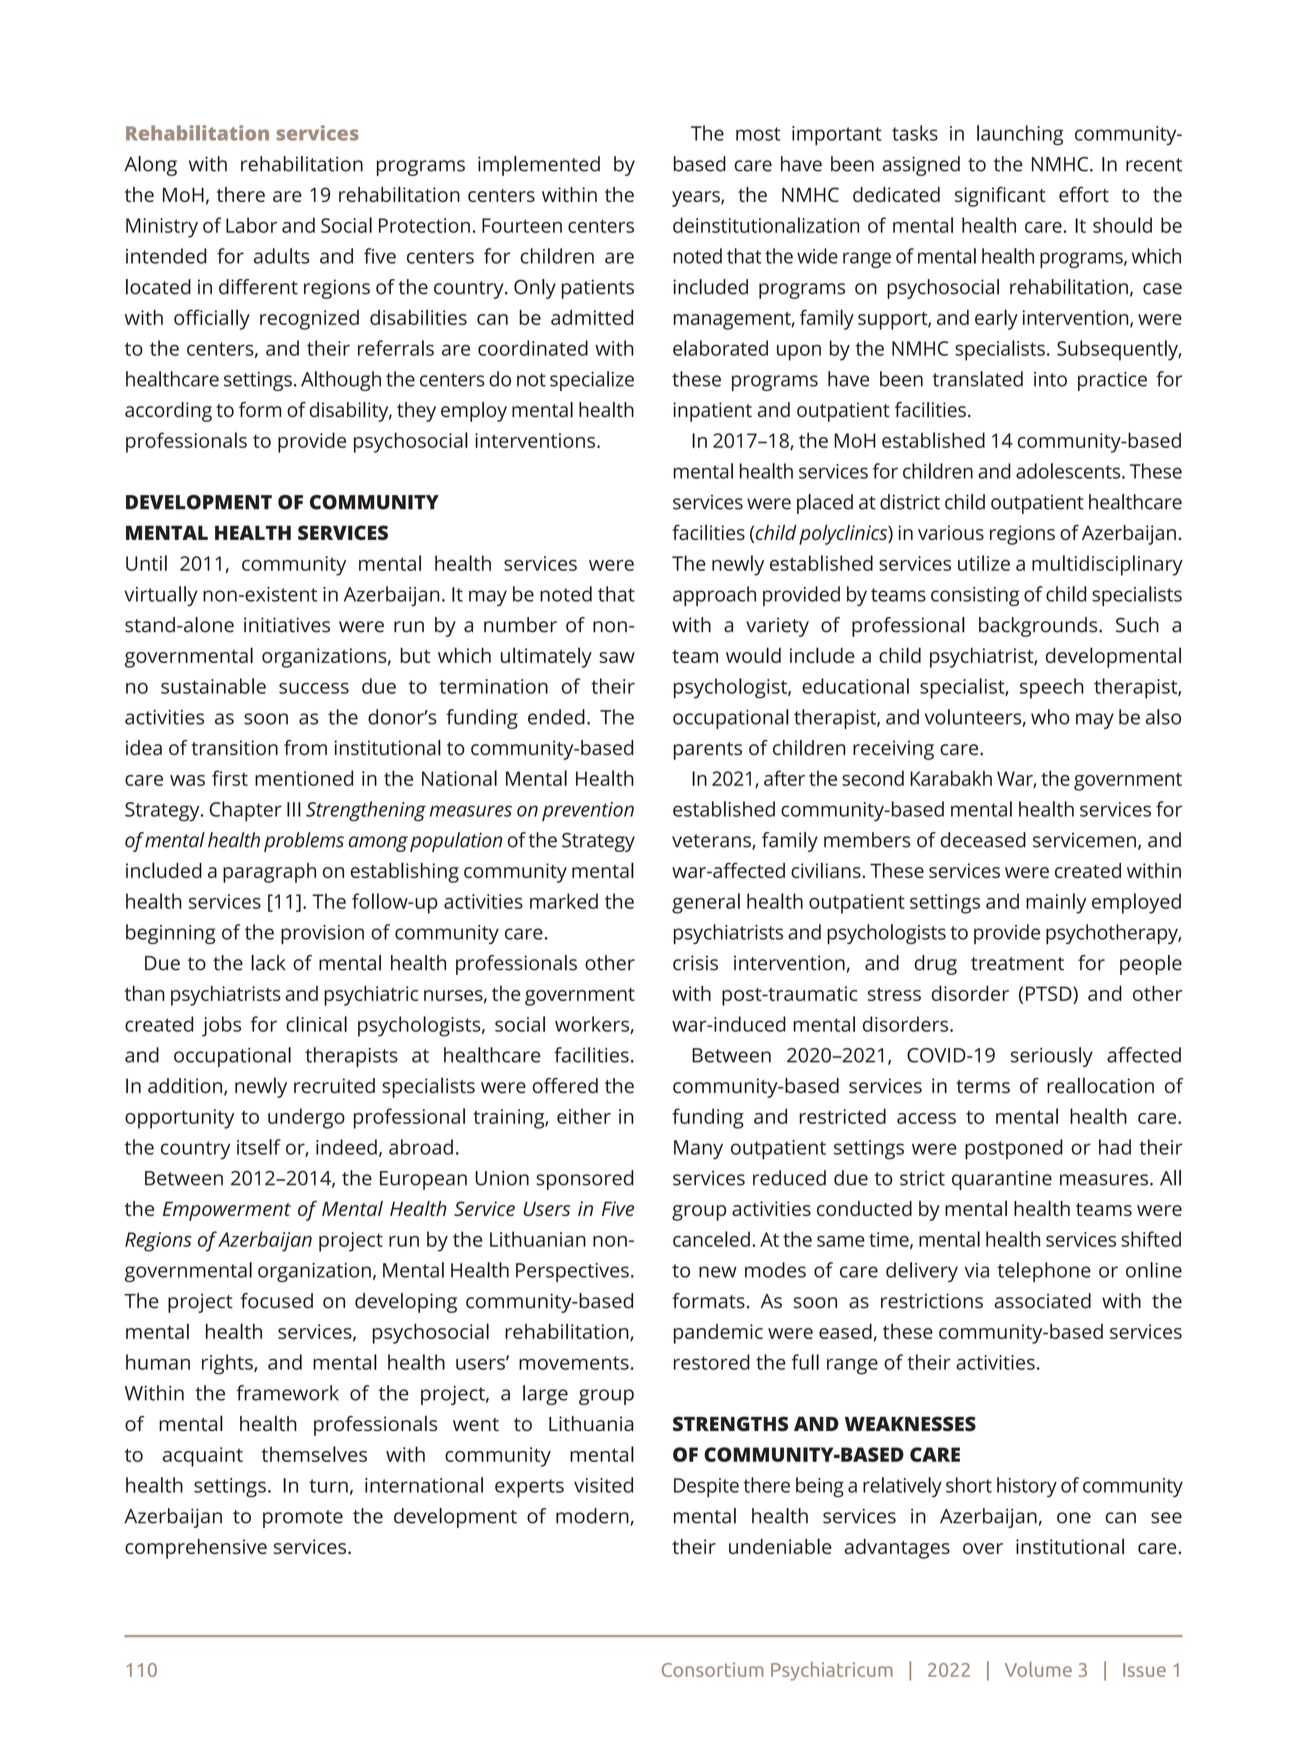  I want to click on focused, so click(276, 1301).
